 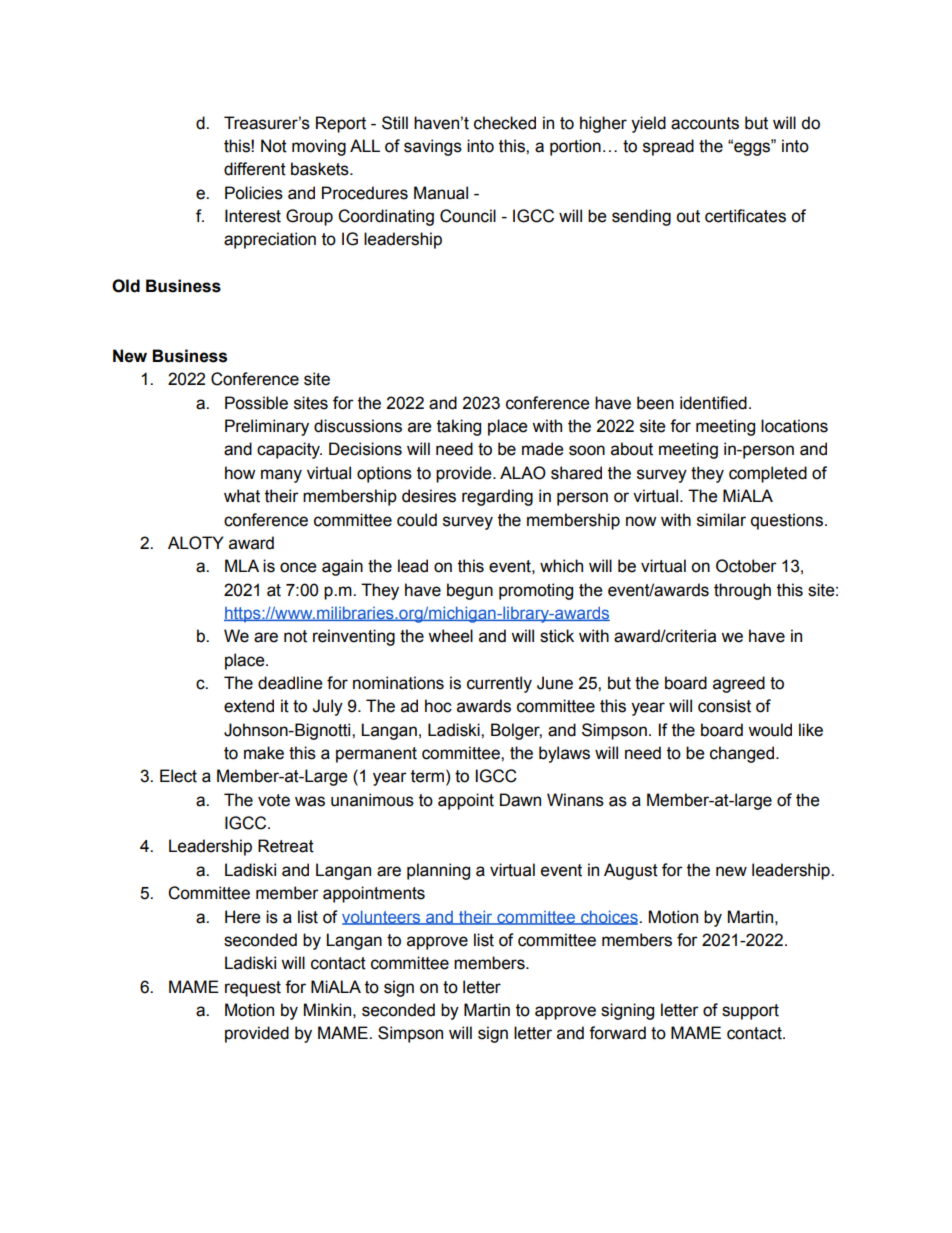 What do you see at coordinates (742, 591) in the document?
I see `through` at bounding box center [742, 591].
